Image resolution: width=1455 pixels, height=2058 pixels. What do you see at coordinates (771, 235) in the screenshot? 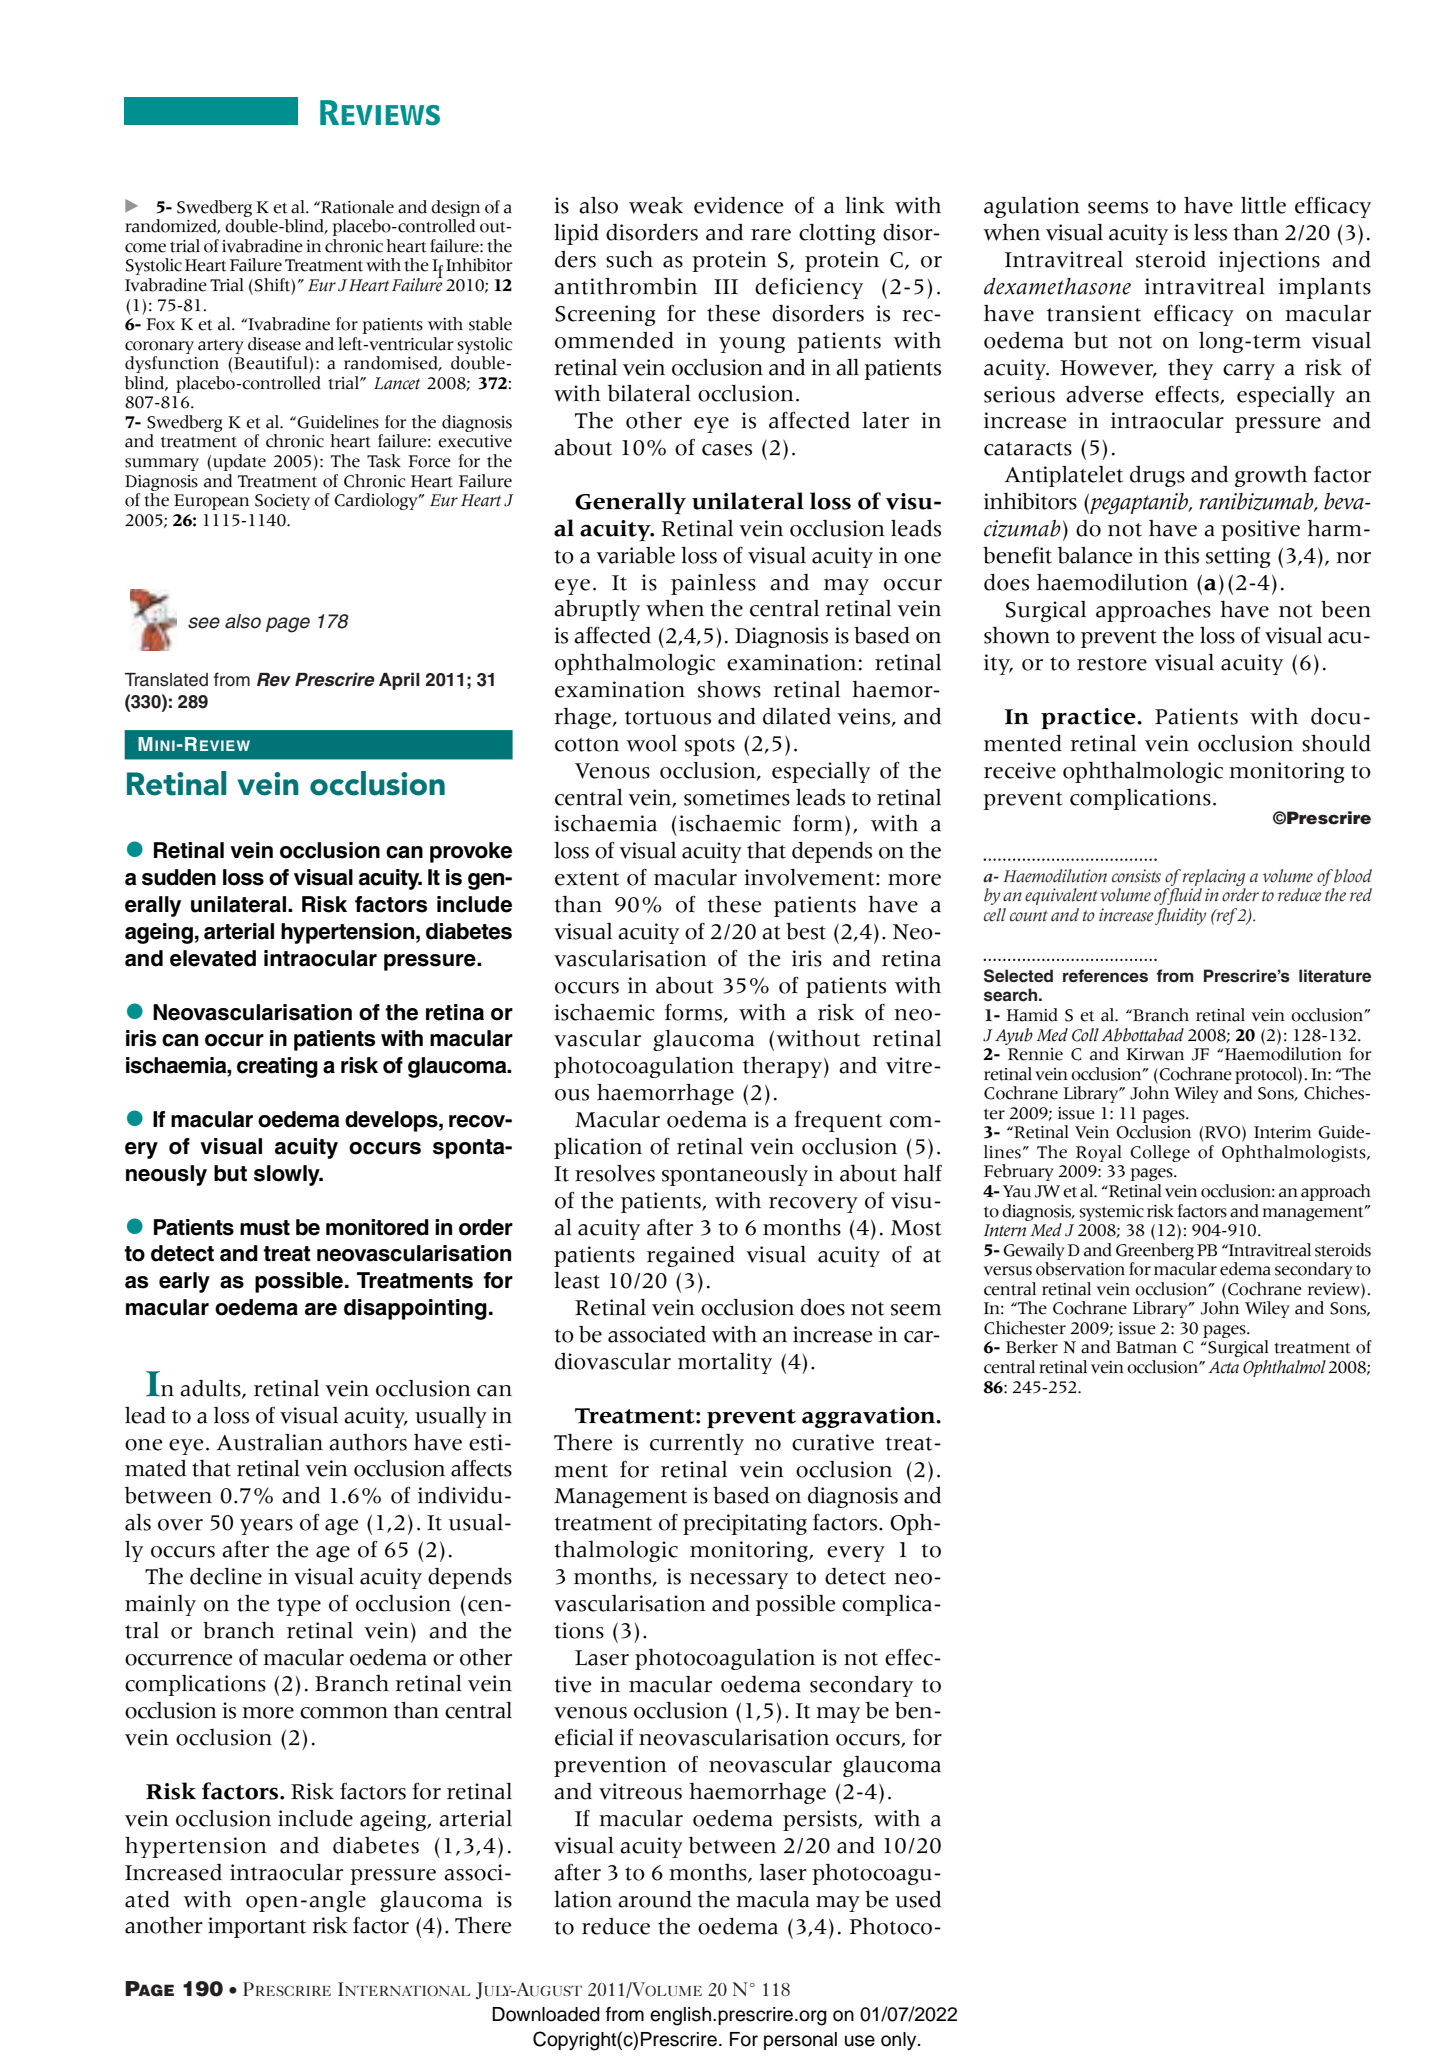
I see `rare` at bounding box center [771, 235].
